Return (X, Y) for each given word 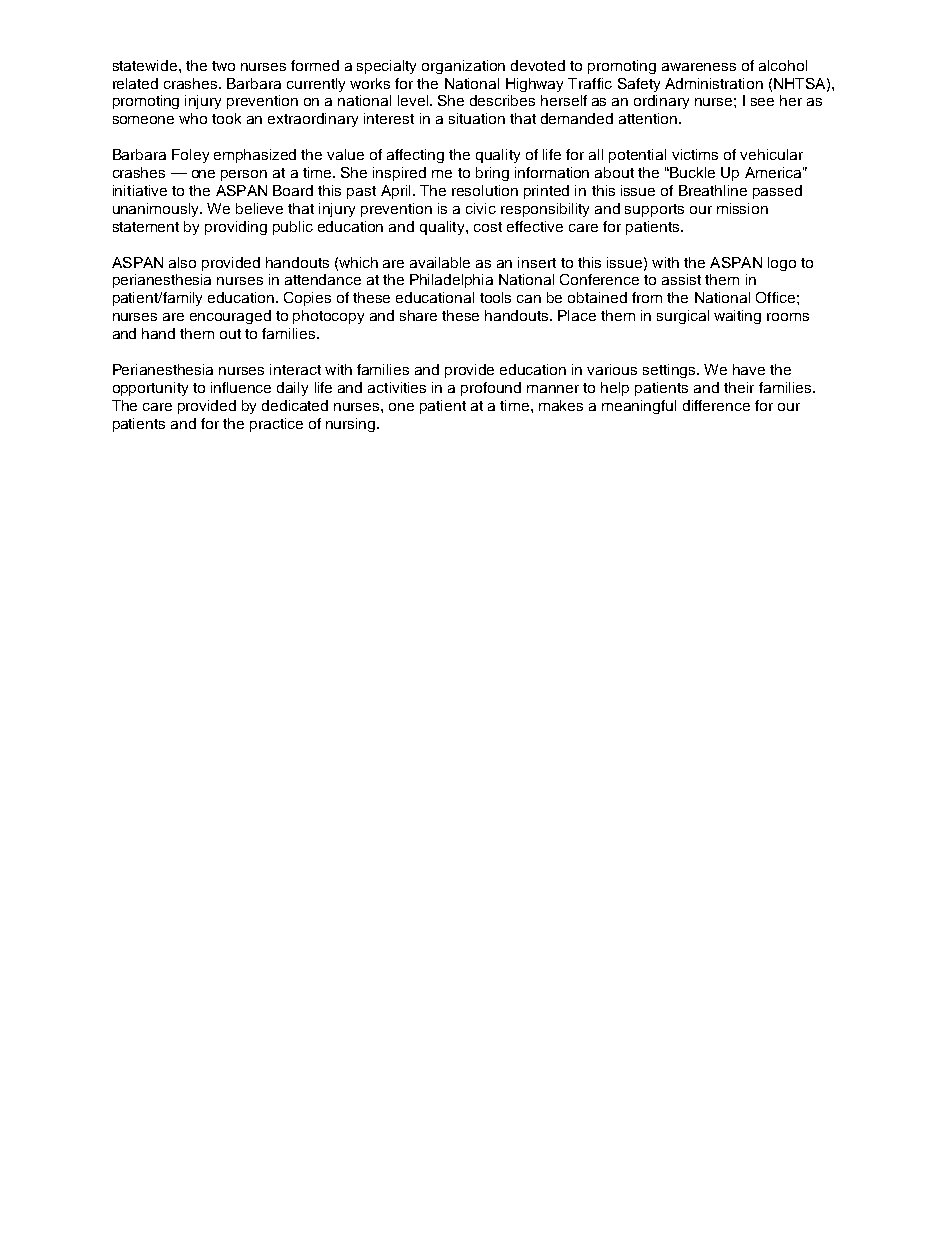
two (223, 66)
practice (276, 425)
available (440, 262)
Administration (714, 83)
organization (463, 67)
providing (236, 228)
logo (782, 264)
